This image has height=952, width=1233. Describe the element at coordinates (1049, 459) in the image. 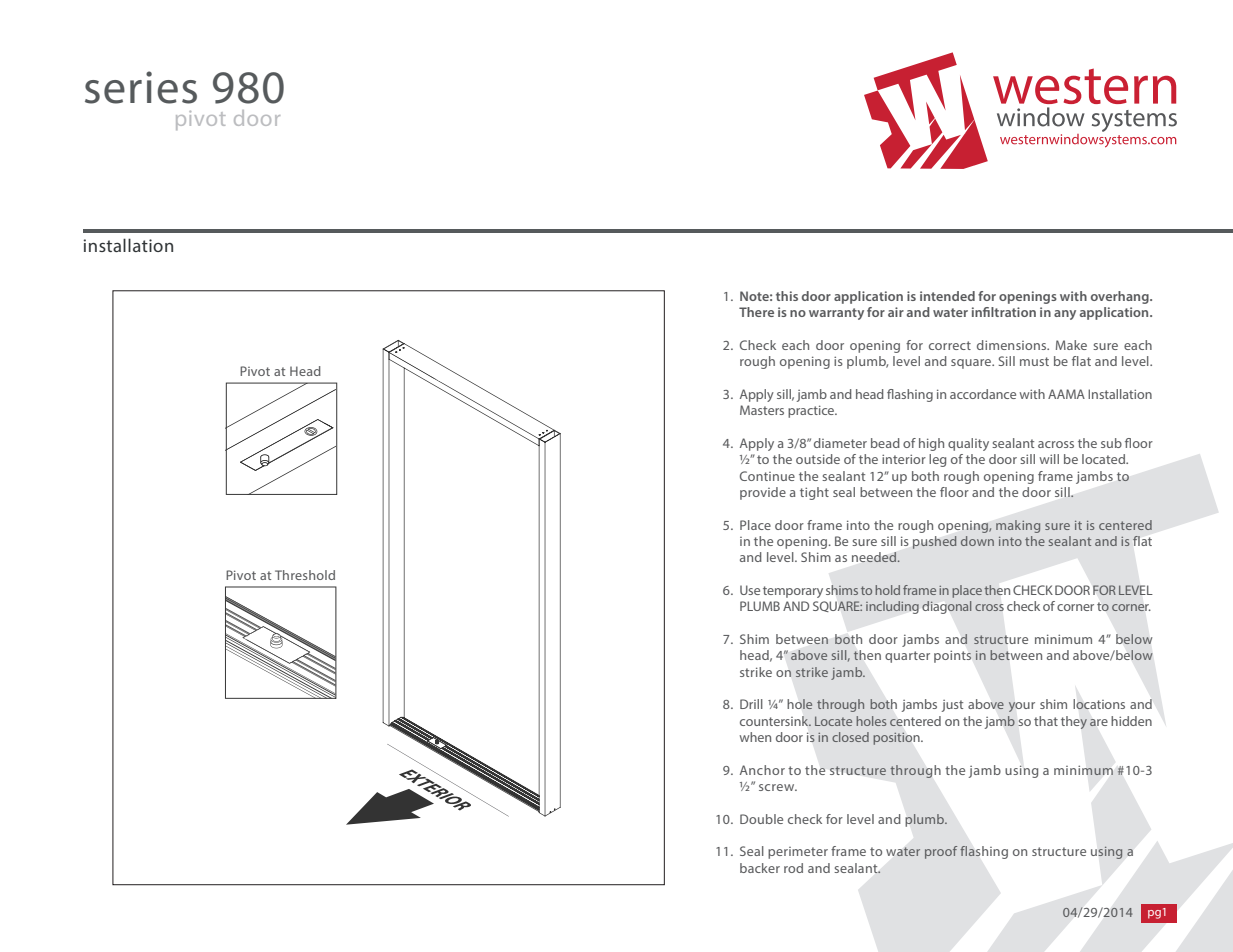

I see `will` at that location.
